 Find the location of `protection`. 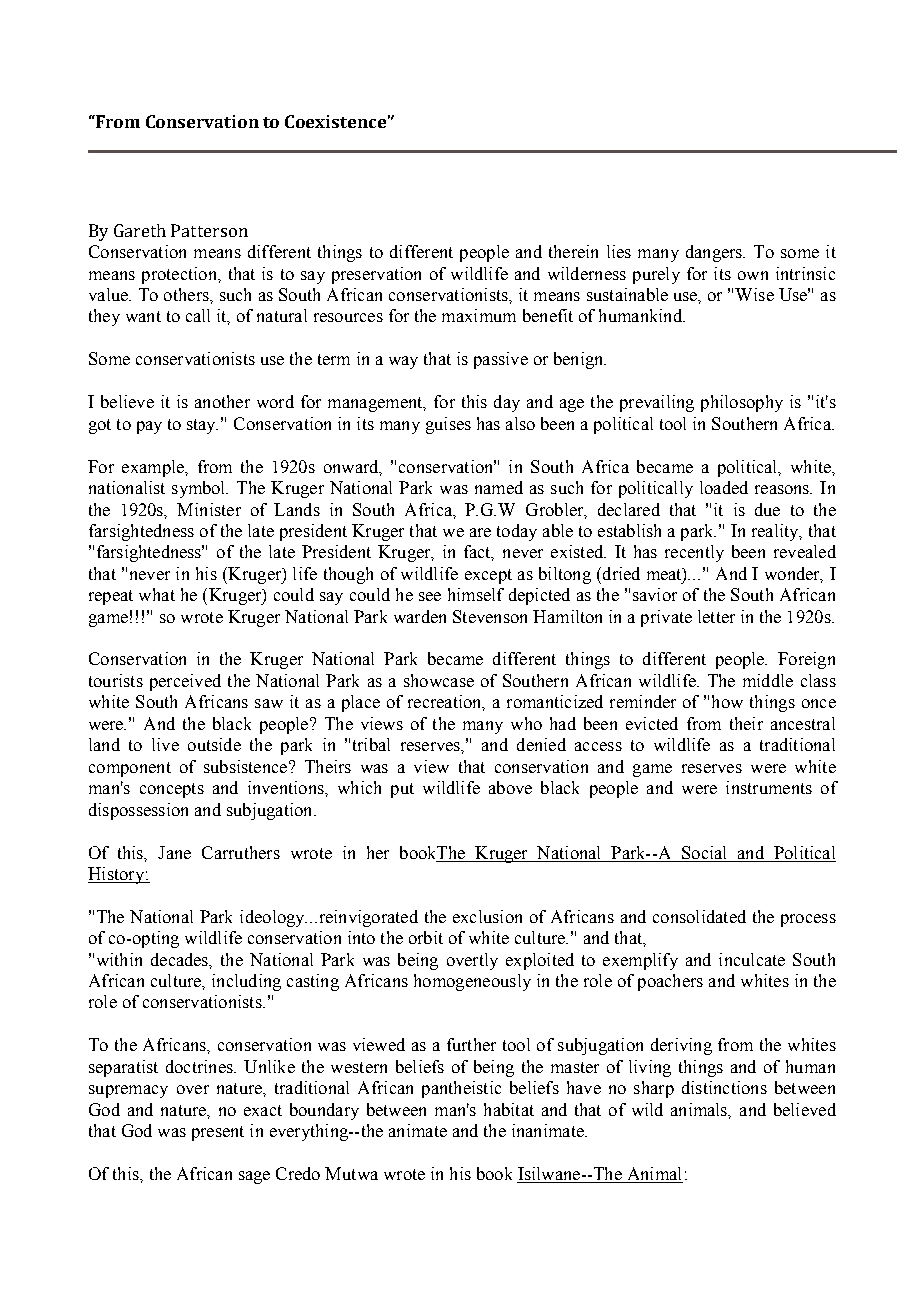

protection is located at coordinates (180, 275).
